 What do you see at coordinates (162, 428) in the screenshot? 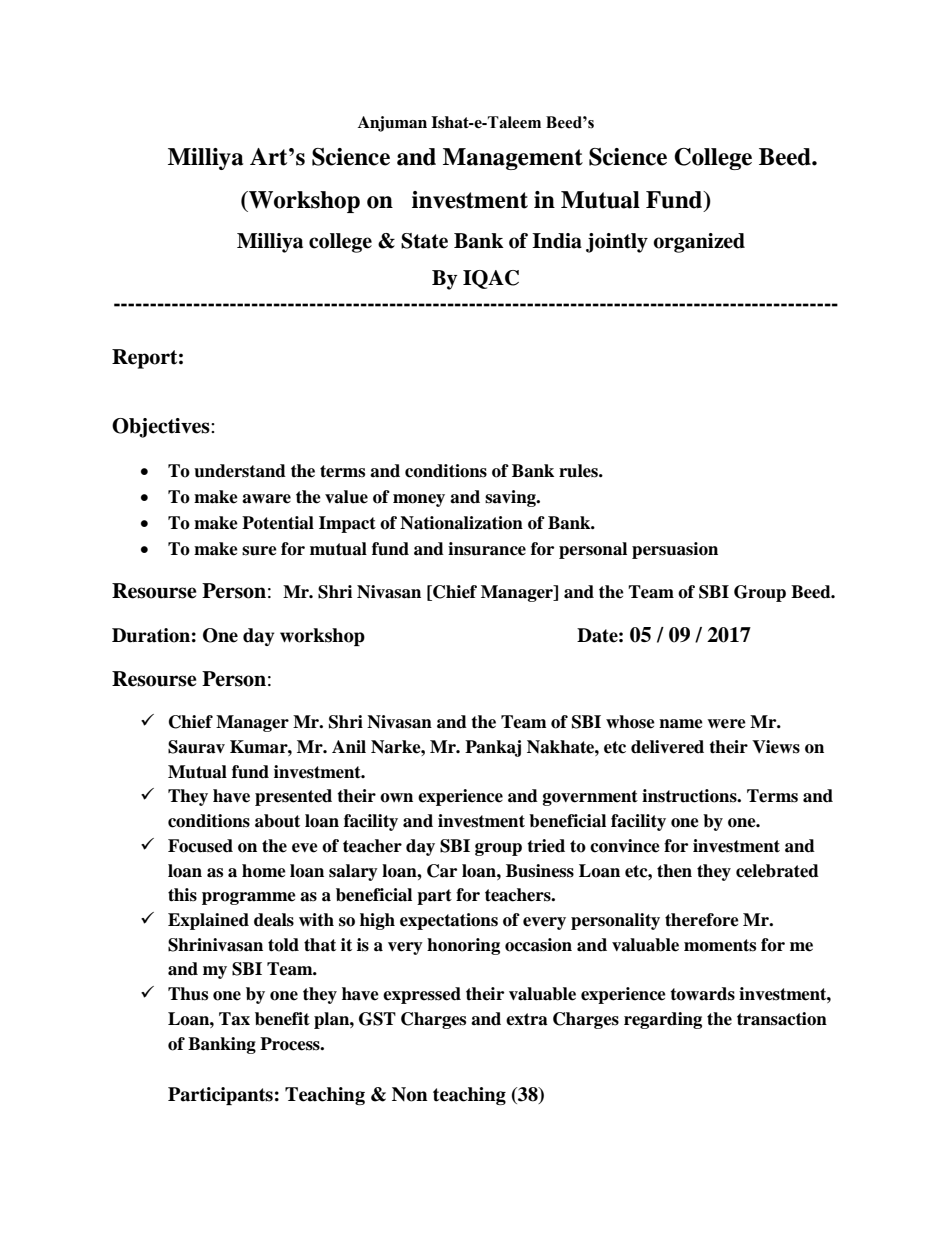
I see `Objectives` at bounding box center [162, 428].
